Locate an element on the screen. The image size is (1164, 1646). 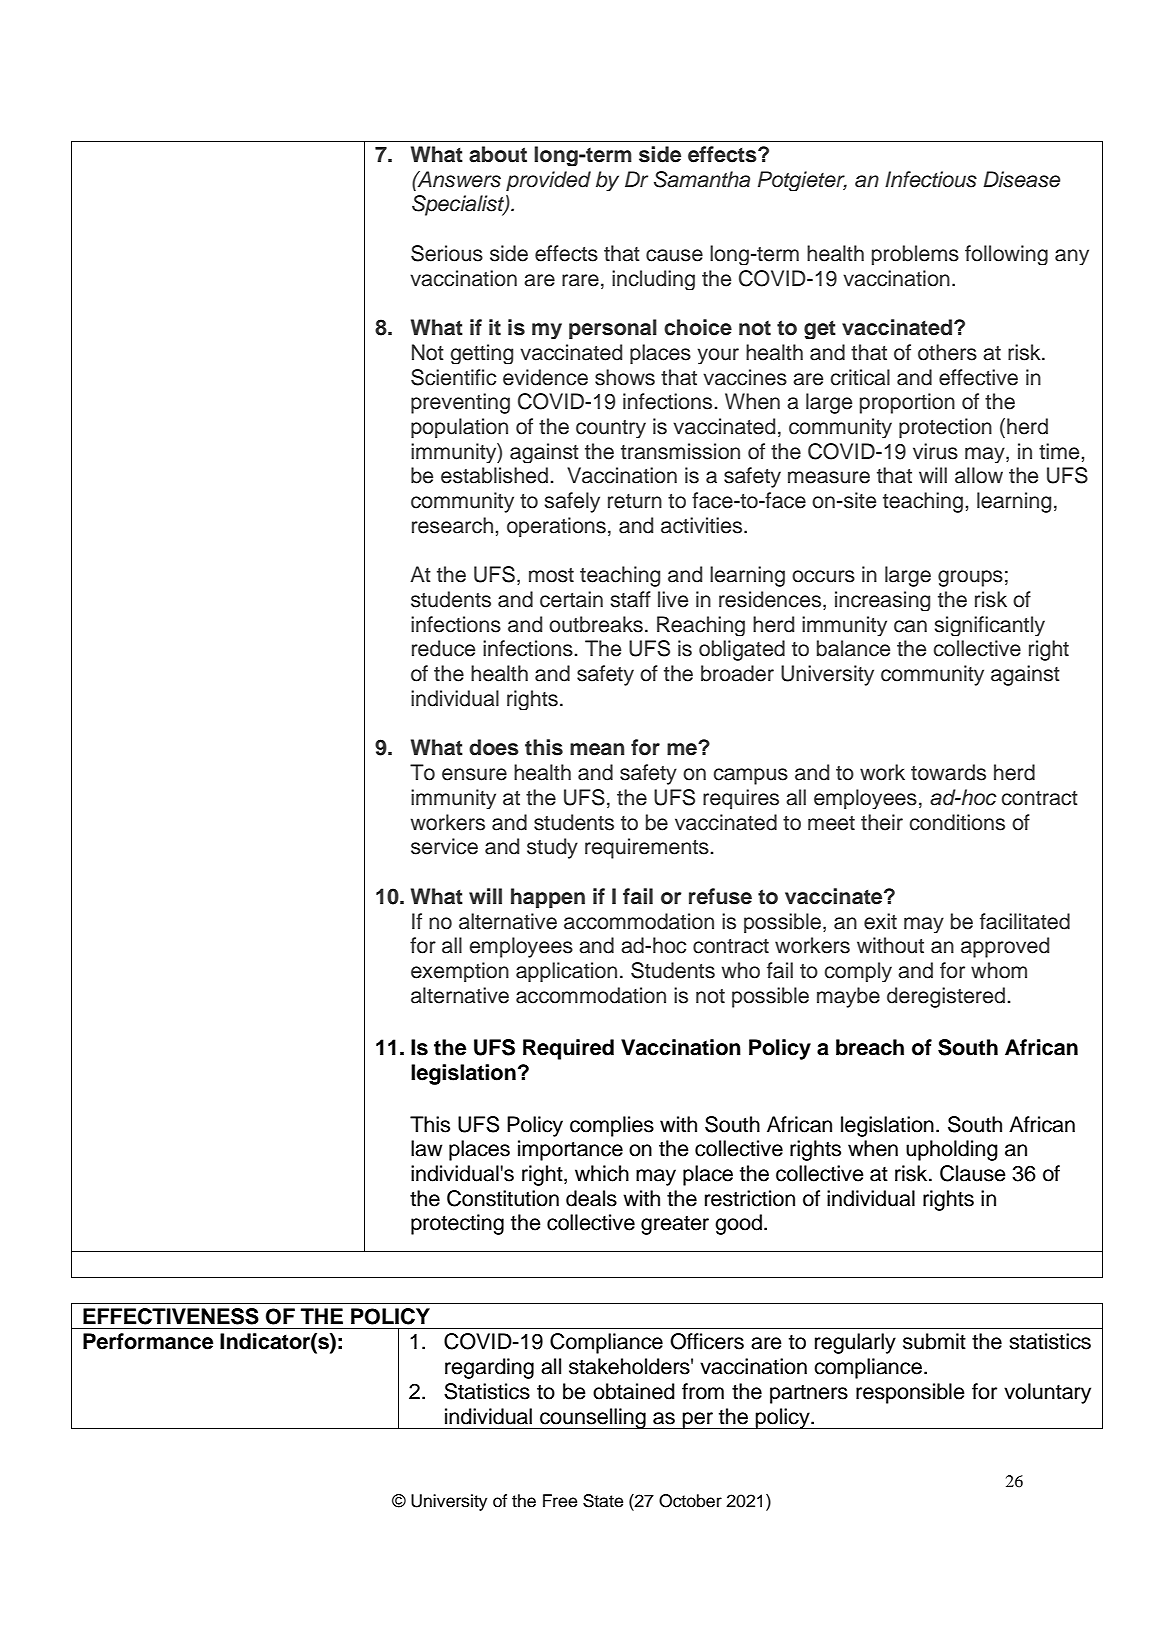
upholding is located at coordinates (952, 1150).
